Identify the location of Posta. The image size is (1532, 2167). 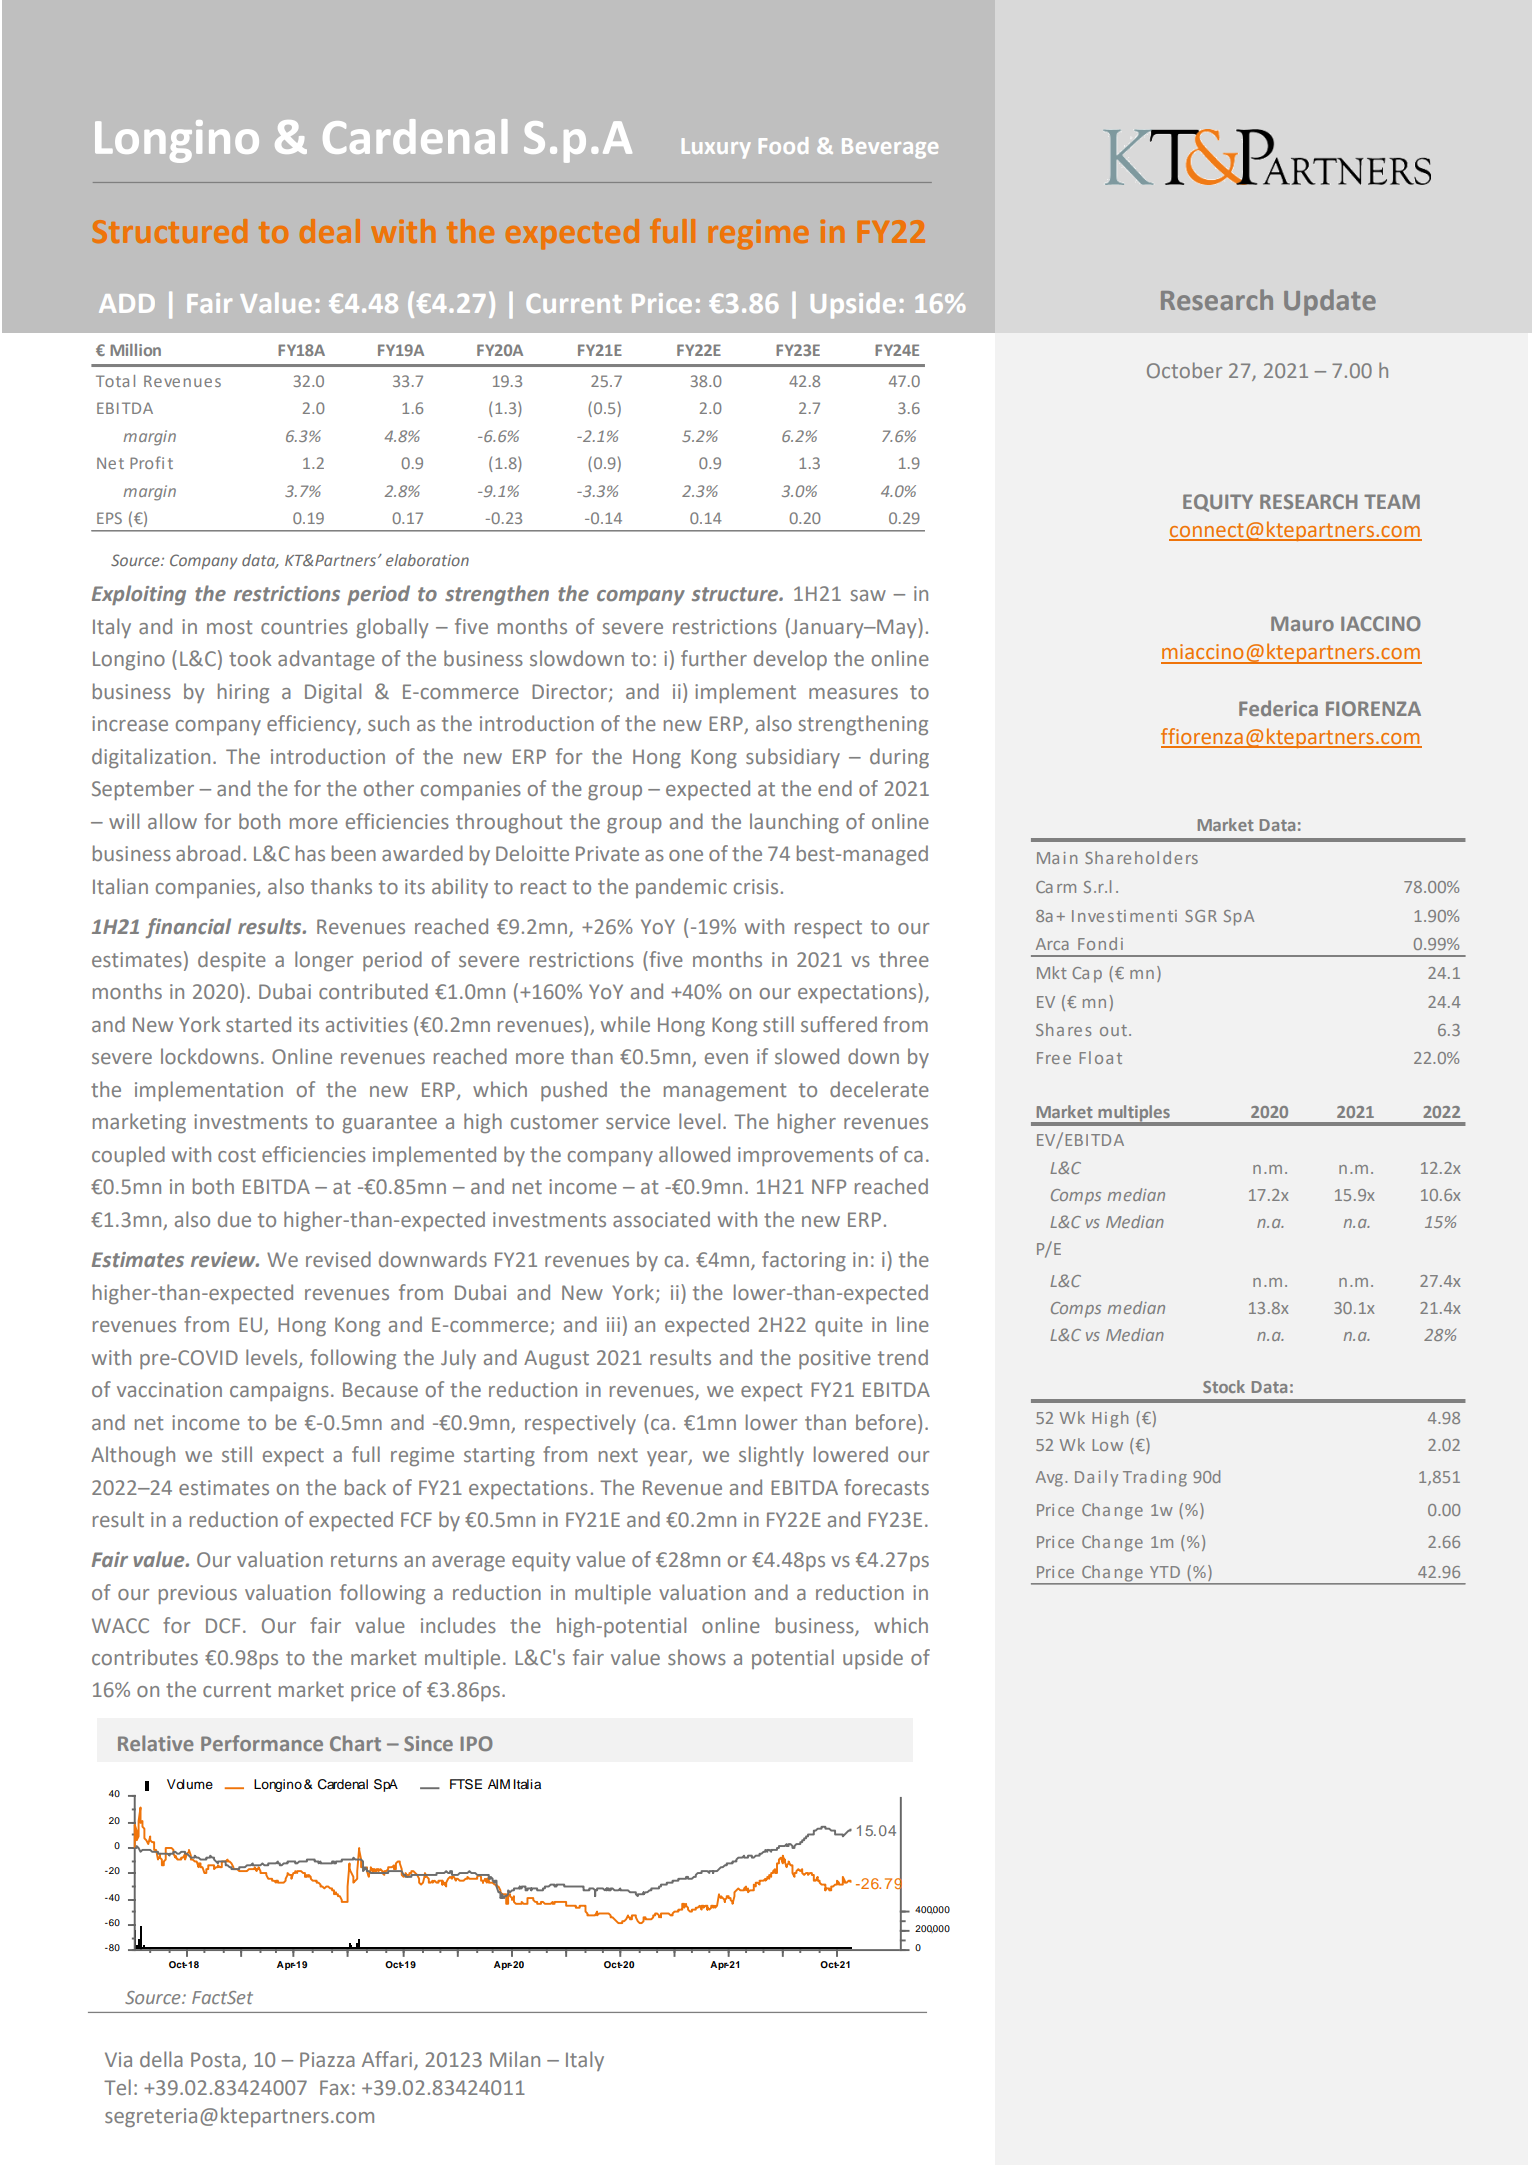
(215, 2059).
